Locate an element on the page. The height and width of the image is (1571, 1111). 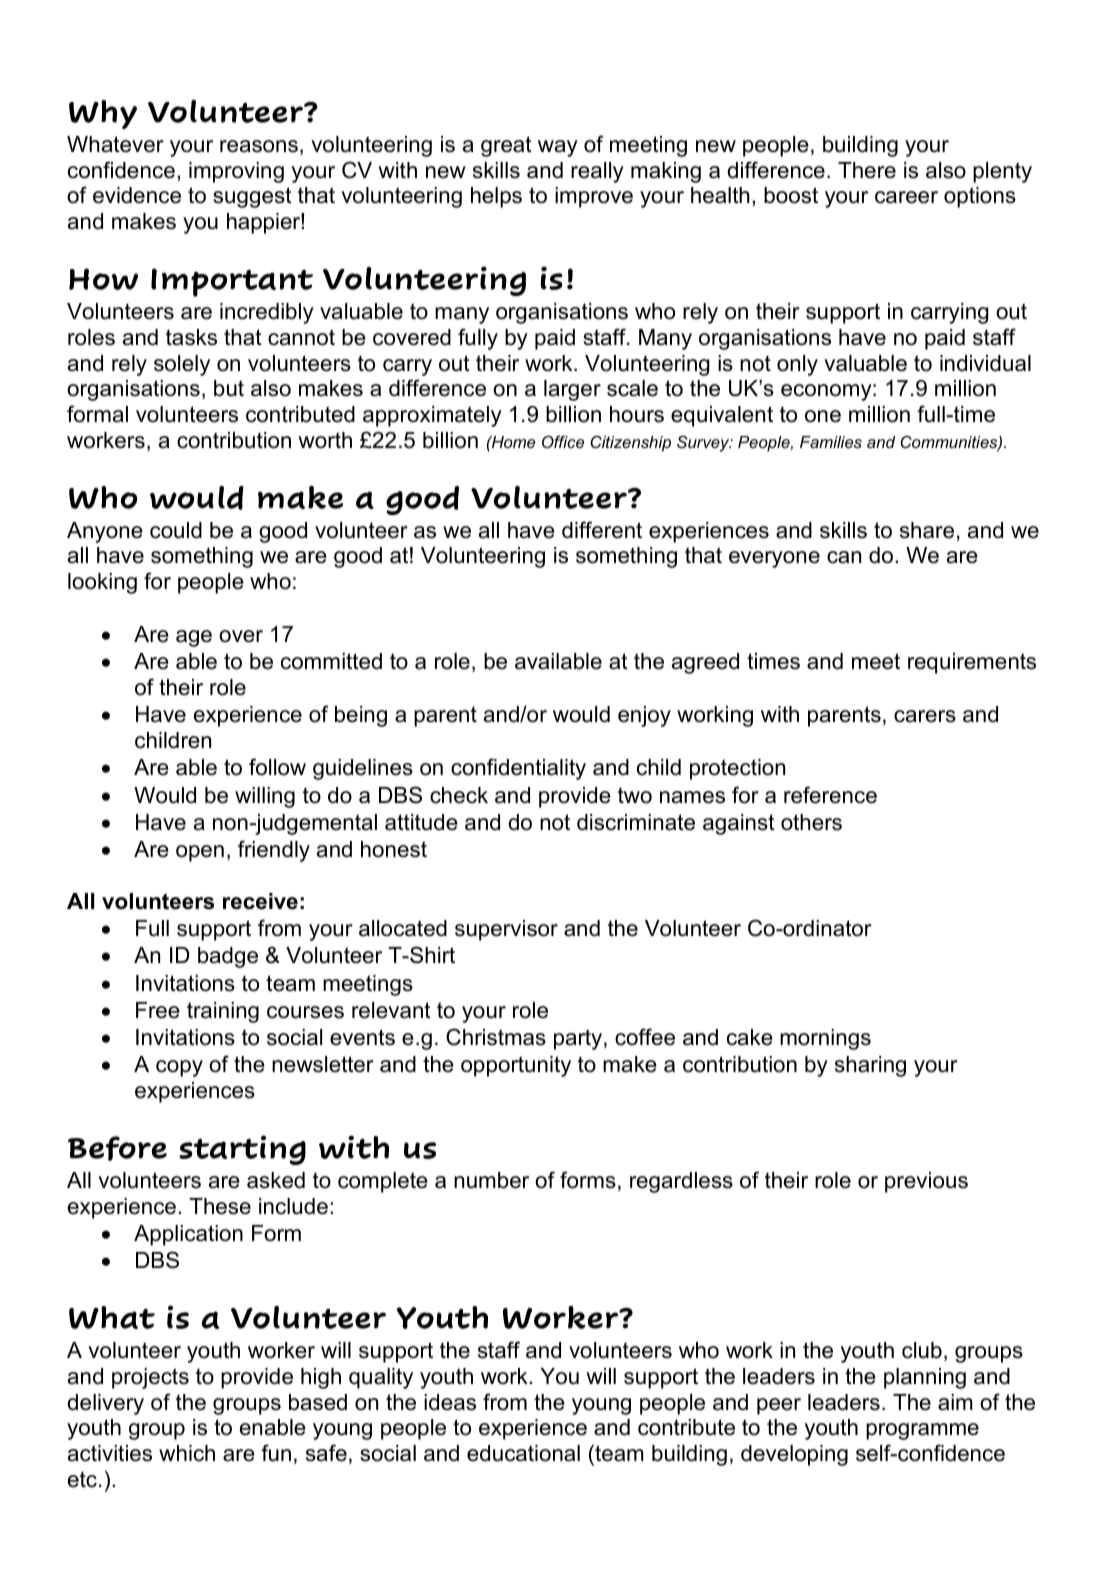
way is located at coordinates (558, 148).
